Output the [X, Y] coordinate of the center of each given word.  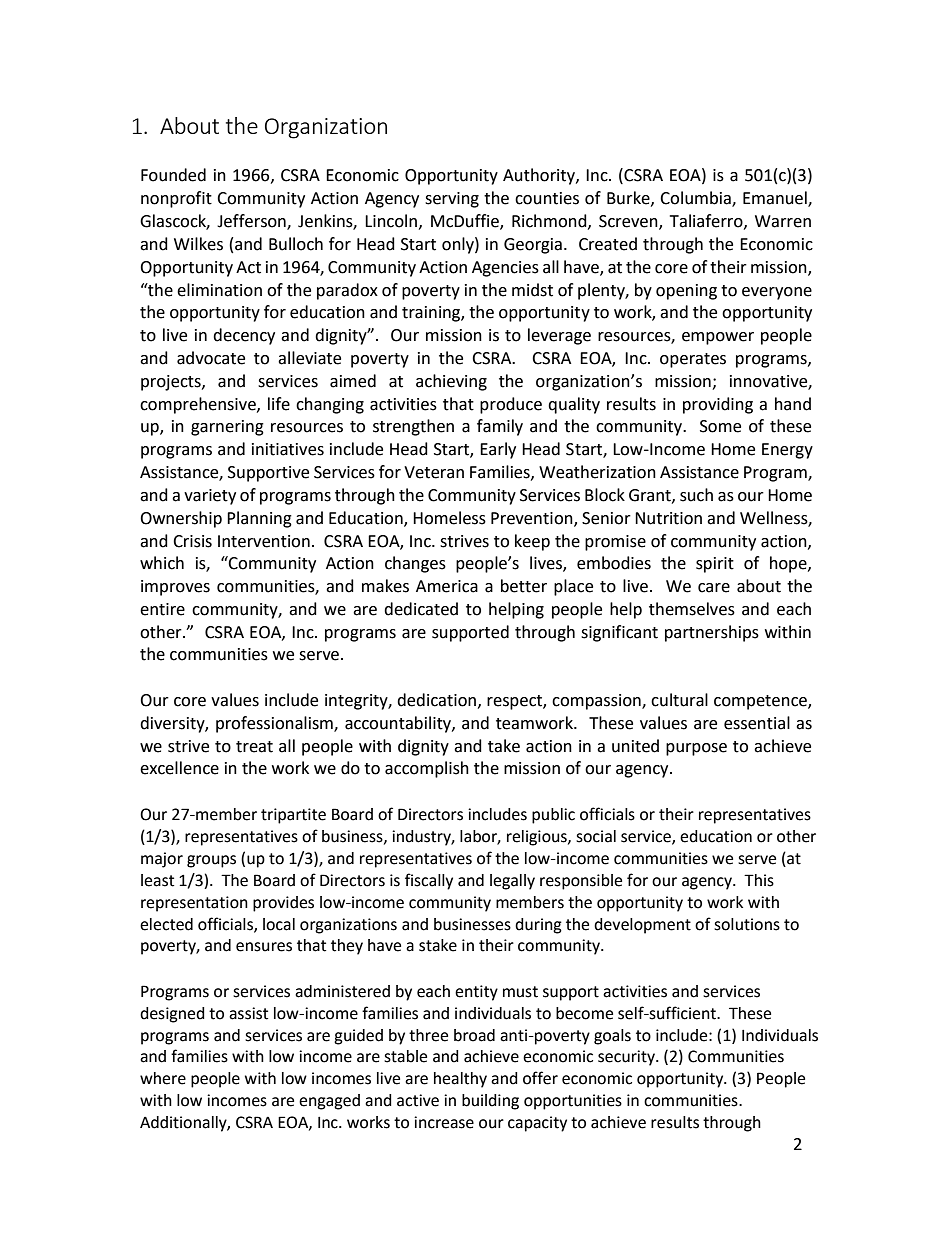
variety [210, 497]
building [490, 1102]
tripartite [293, 816]
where [163, 1078]
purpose [696, 749]
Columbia [696, 199]
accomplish [427, 769]
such [696, 495]
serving [452, 200]
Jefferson [252, 222]
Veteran [434, 472]
